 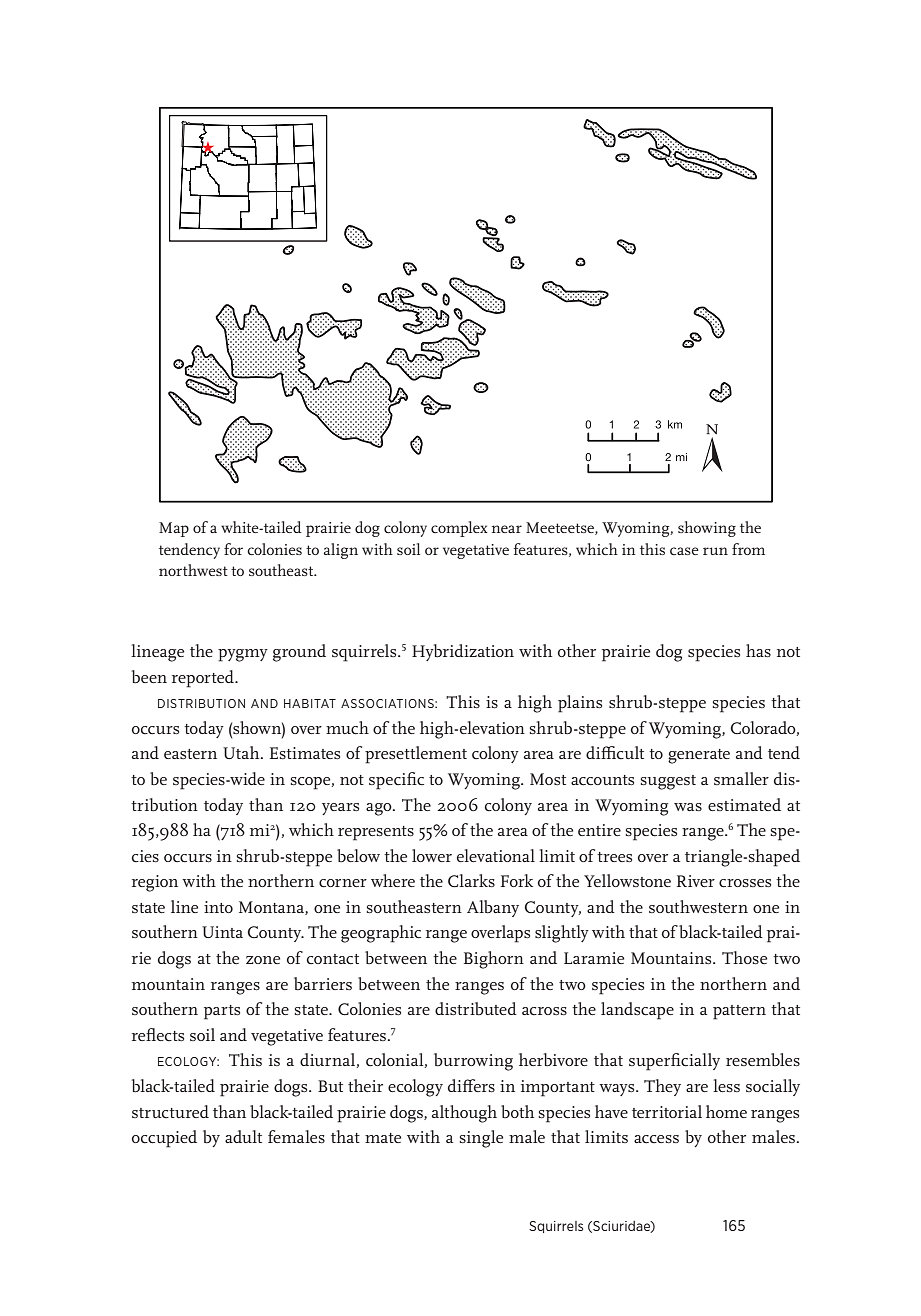 What do you see at coordinates (155, 883) in the image?
I see `region` at bounding box center [155, 883].
